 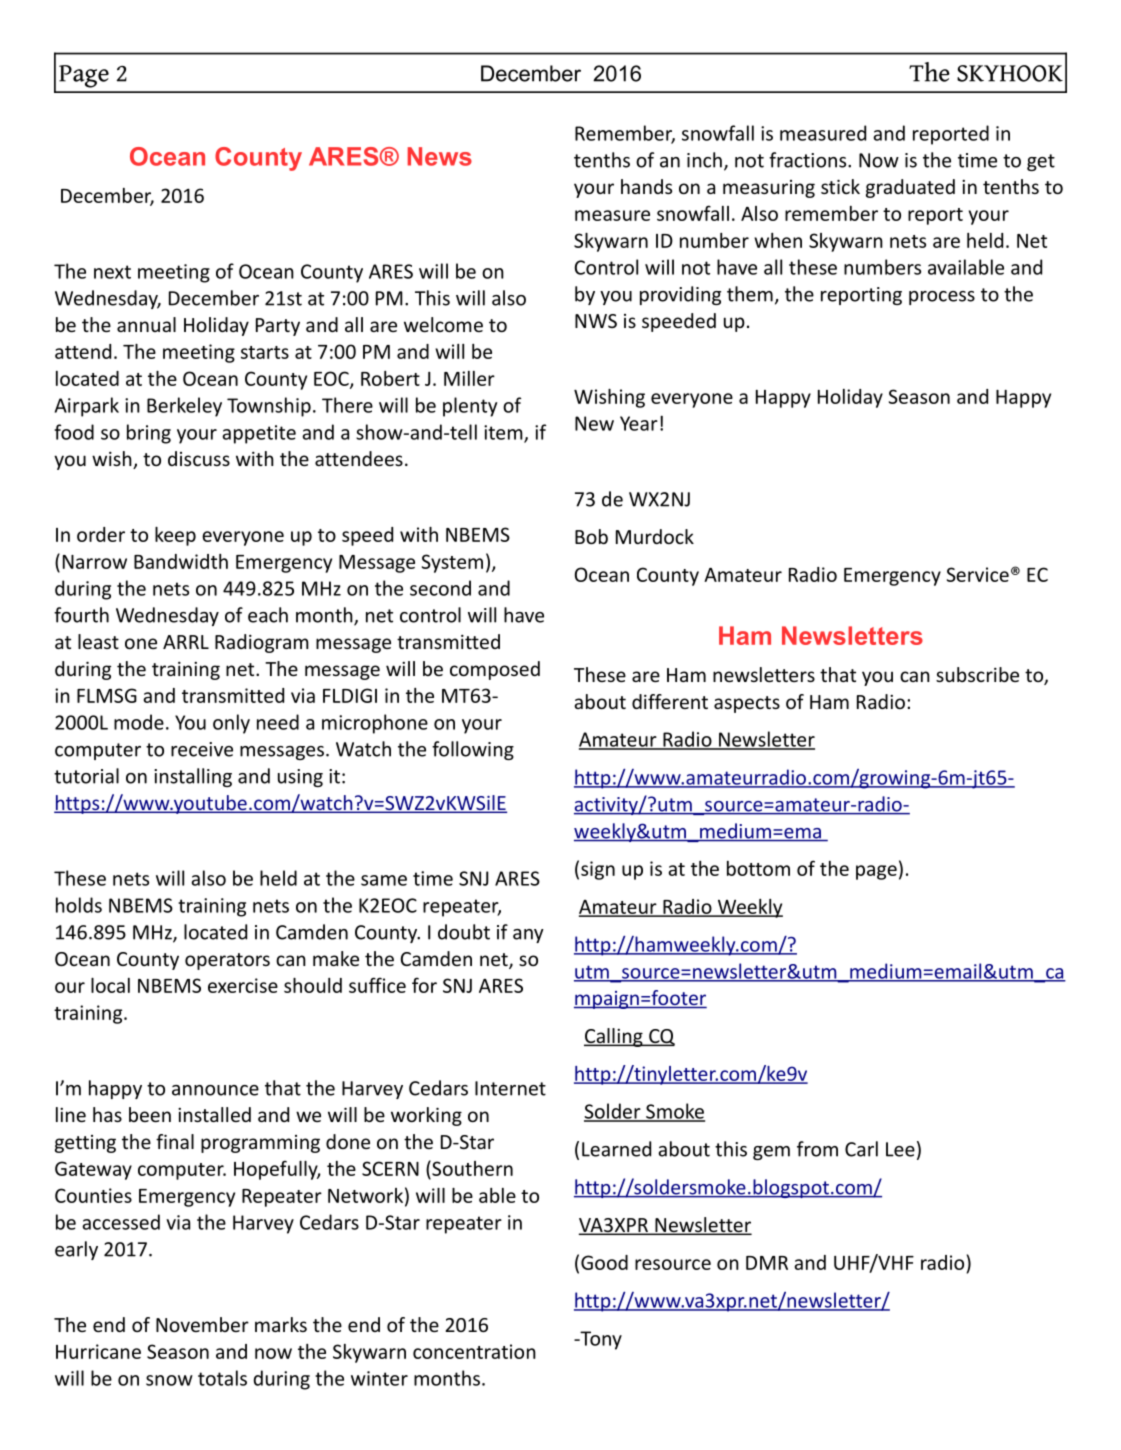 What do you see at coordinates (600, 1340) in the document?
I see `Tony` at bounding box center [600, 1340].
